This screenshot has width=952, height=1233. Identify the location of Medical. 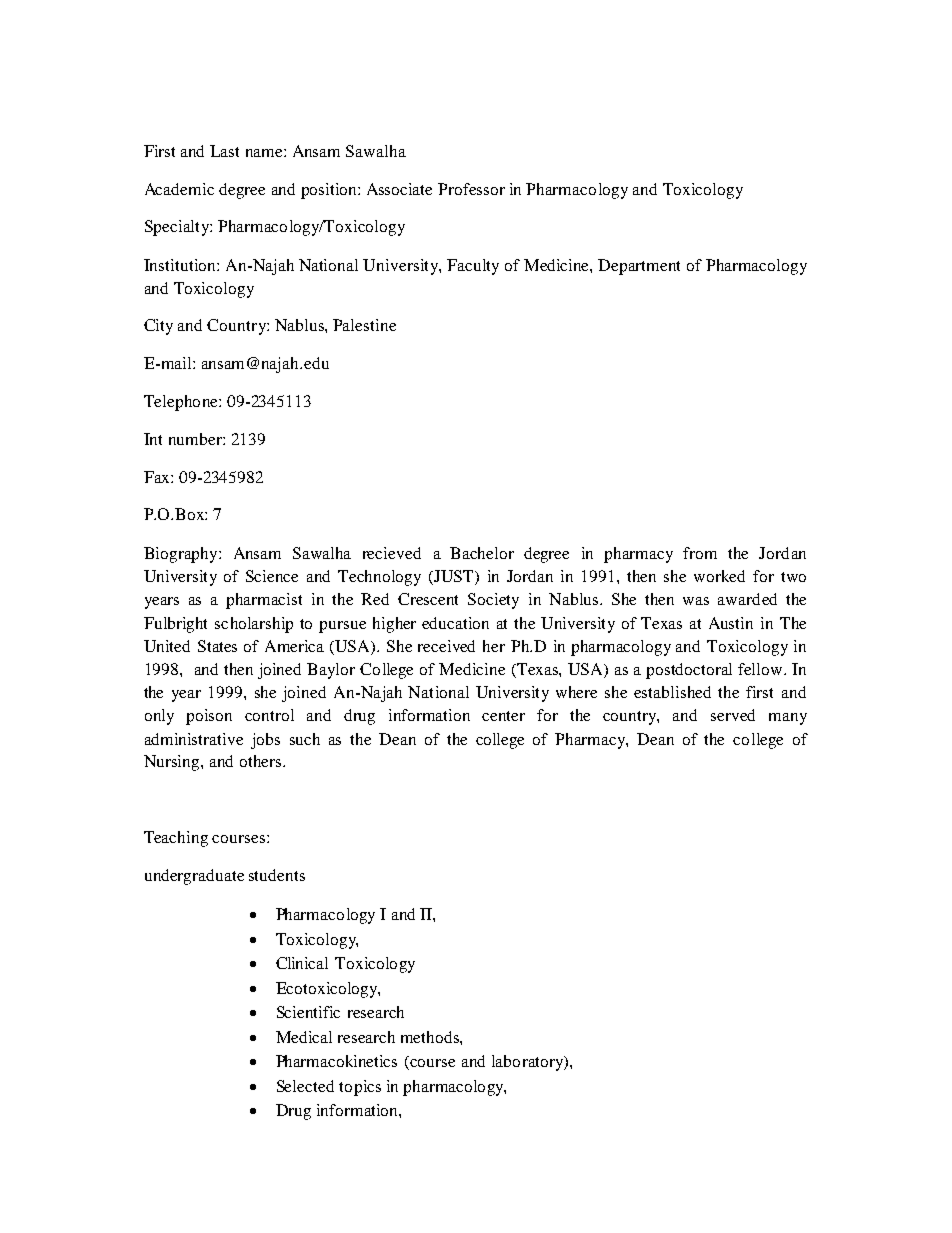
(304, 1037).
